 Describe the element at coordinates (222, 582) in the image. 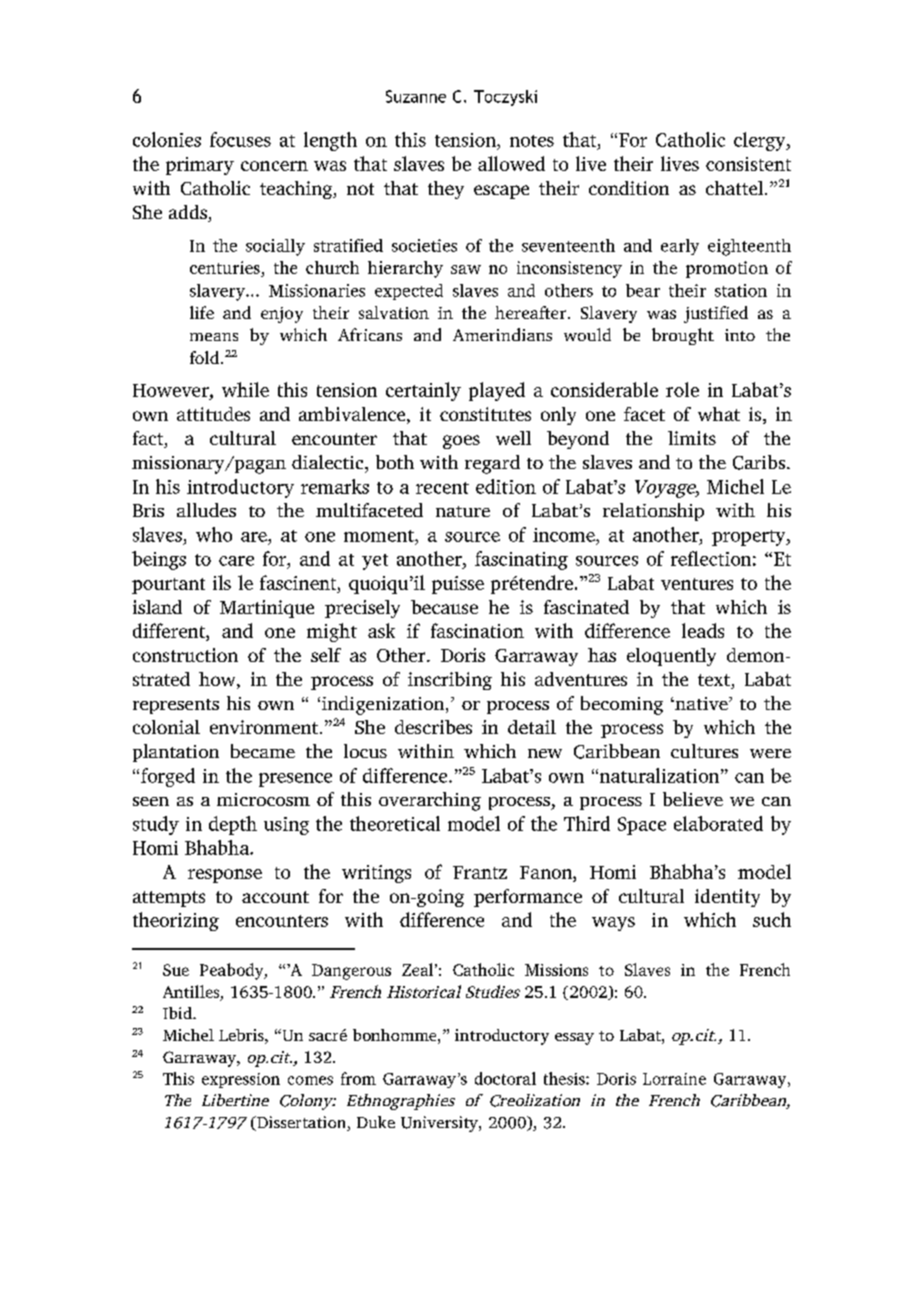

I see `ils` at that location.
